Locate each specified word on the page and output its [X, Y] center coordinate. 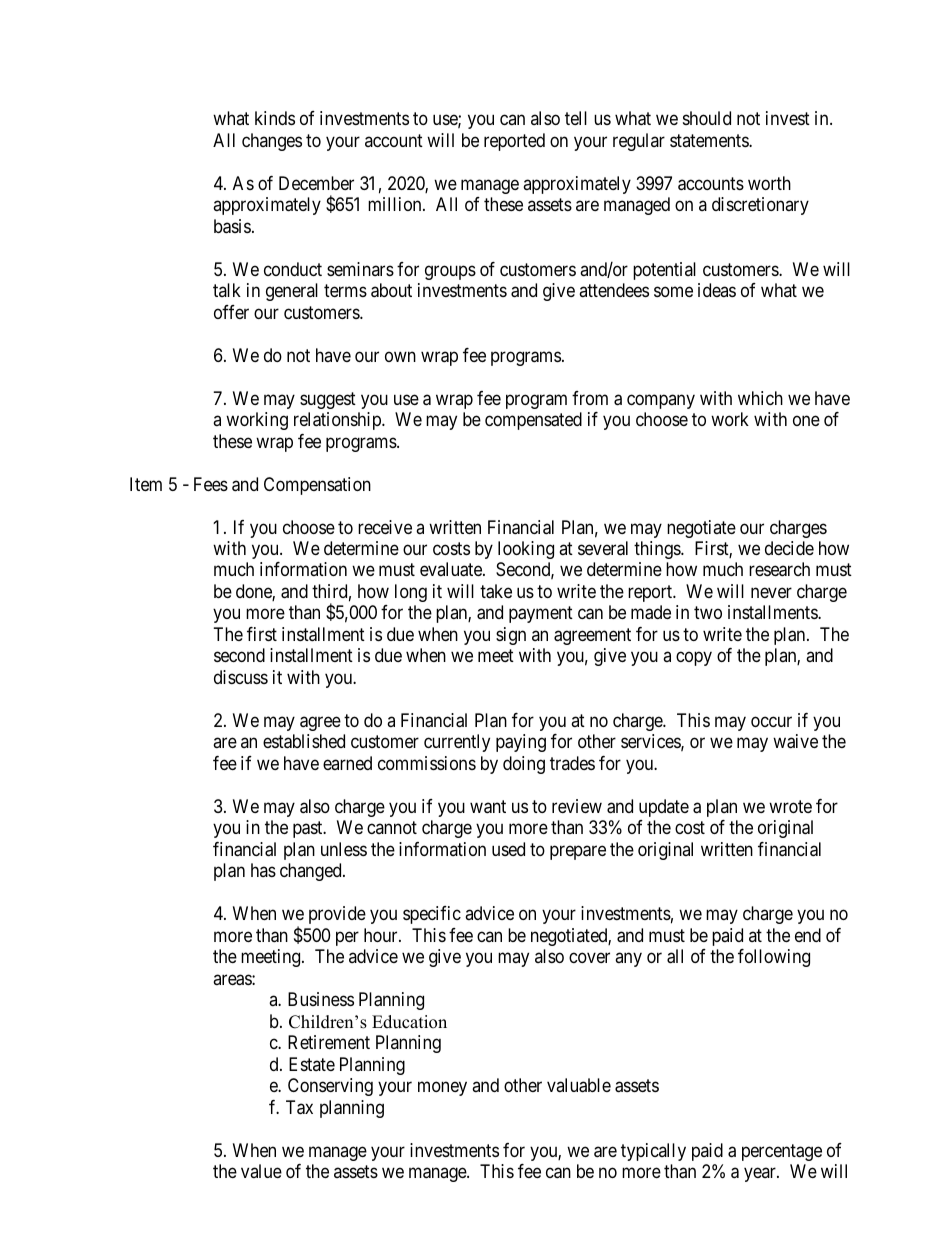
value [261, 1171]
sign [511, 636]
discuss [241, 677]
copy [694, 659]
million [396, 204]
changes [272, 142]
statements [710, 140]
